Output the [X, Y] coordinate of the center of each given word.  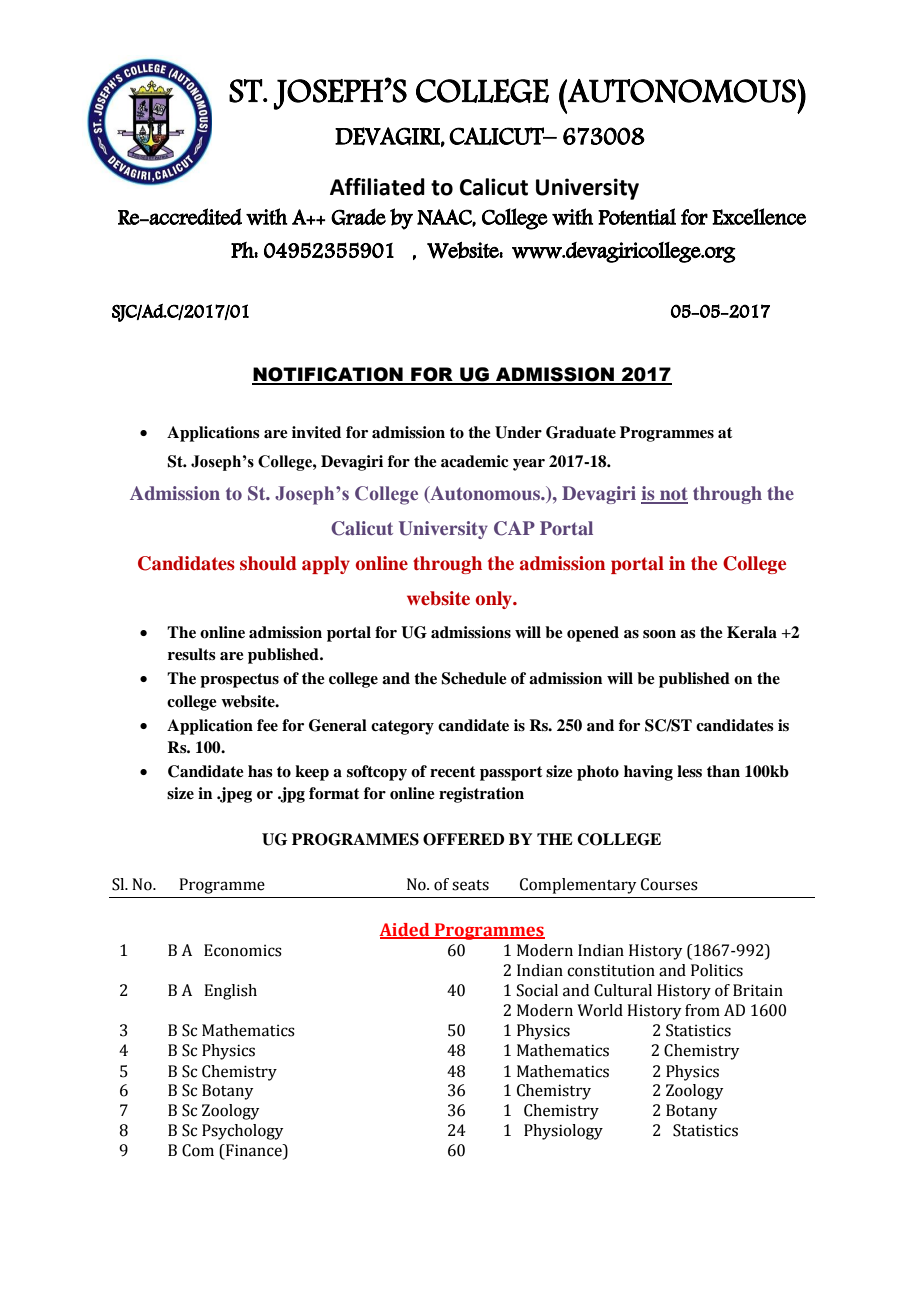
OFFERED [464, 839]
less [689, 771]
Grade [358, 216]
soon [659, 634]
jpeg [235, 795]
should [268, 563]
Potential [637, 216]
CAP [514, 528]
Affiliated [377, 187]
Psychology [242, 1132]
